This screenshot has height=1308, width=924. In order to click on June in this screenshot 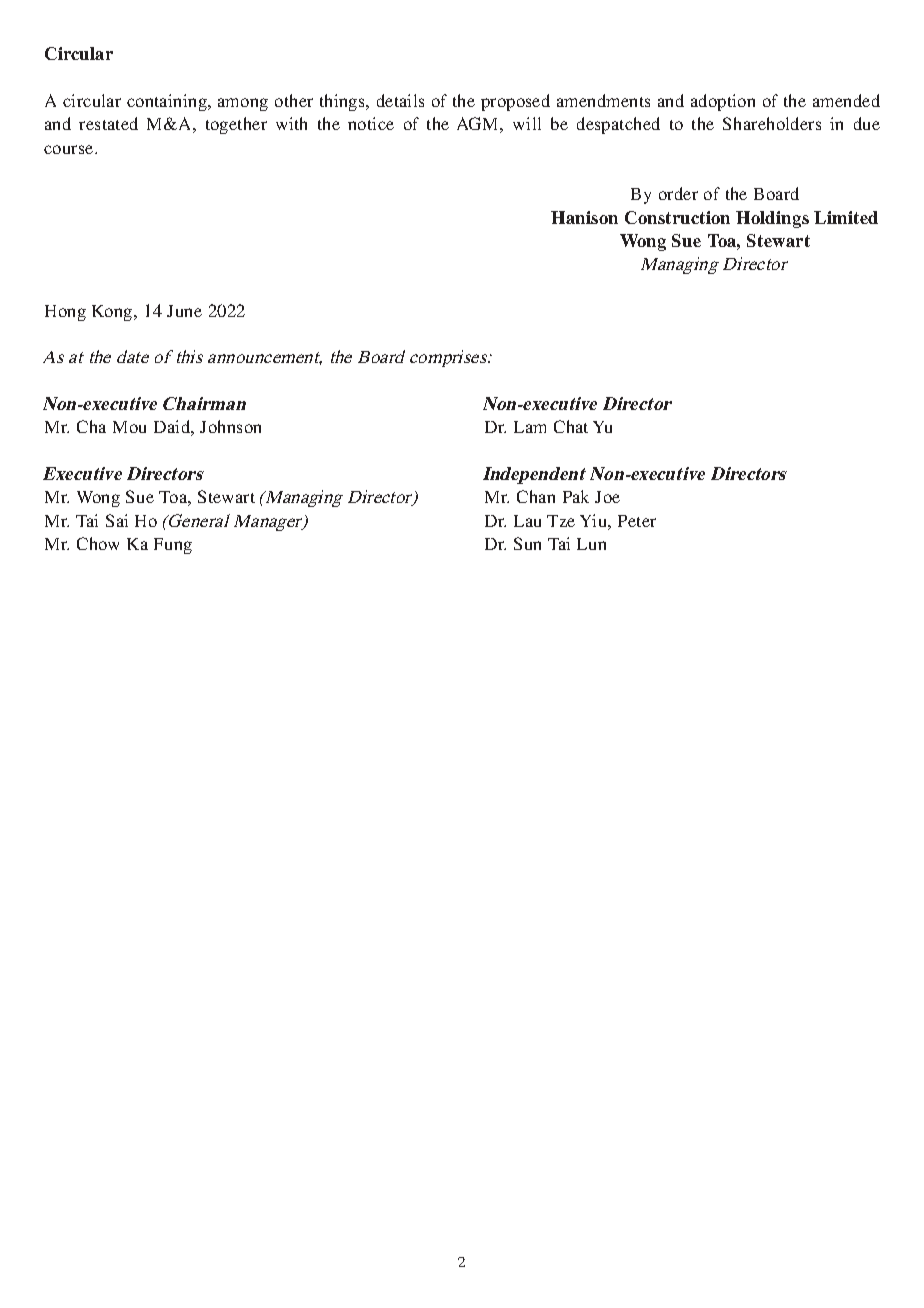, I will do `click(184, 311)`.
